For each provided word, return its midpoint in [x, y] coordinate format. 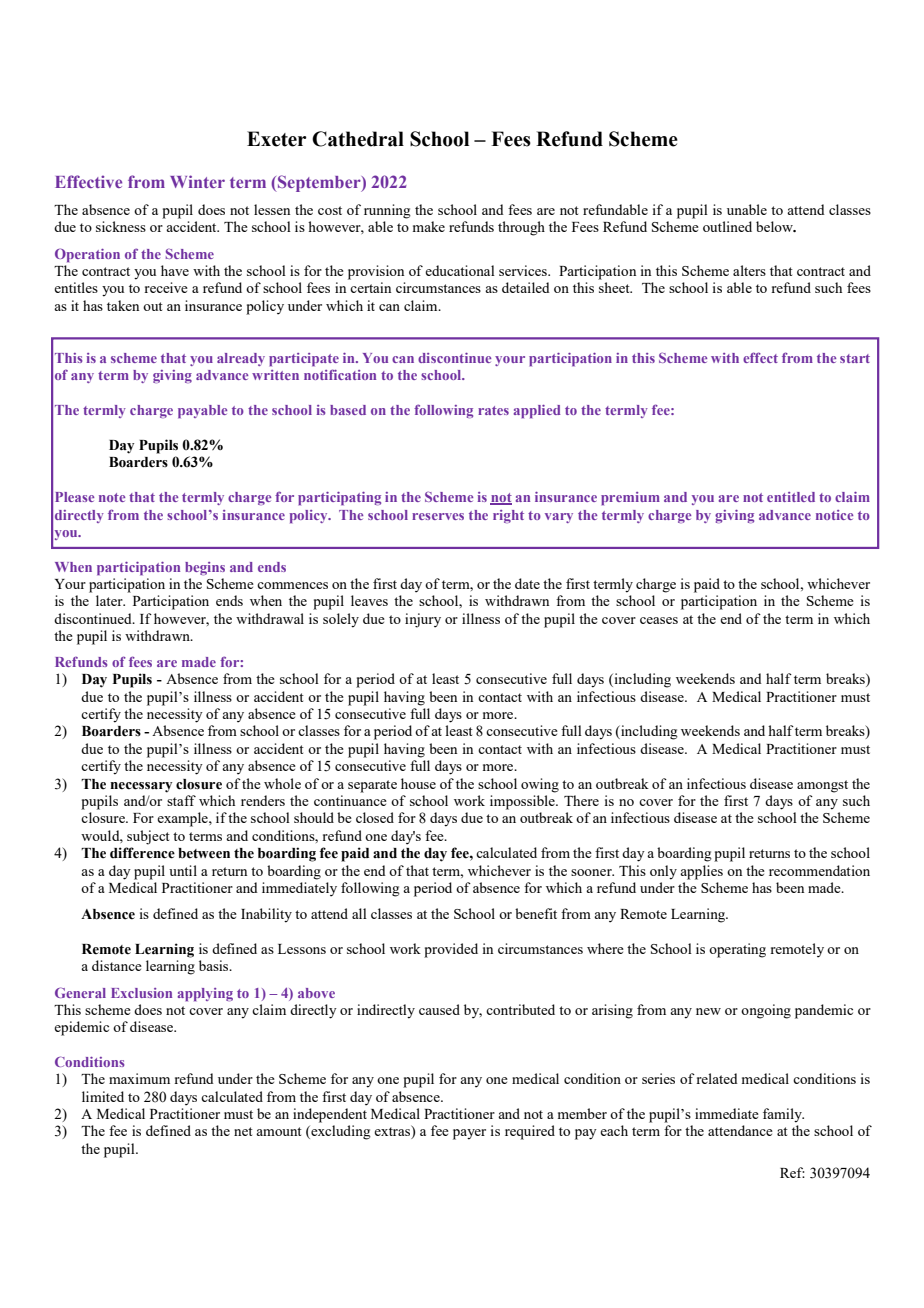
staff [181, 800]
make [429, 226]
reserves [438, 516]
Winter [197, 181]
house [418, 783]
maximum [139, 1078]
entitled [791, 497]
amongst [822, 786]
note [112, 497]
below [775, 226]
